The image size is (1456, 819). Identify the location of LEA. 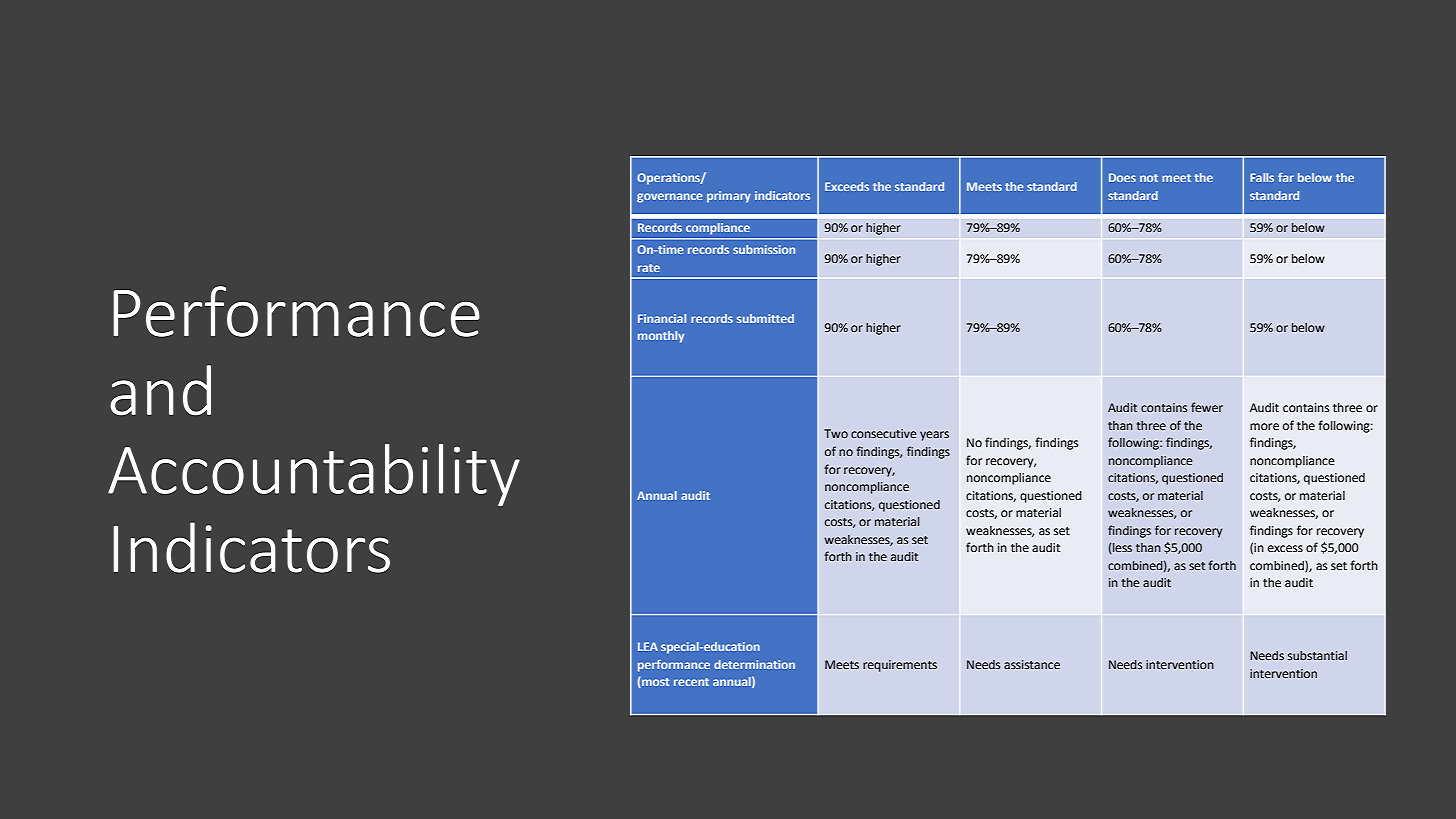
(648, 646).
